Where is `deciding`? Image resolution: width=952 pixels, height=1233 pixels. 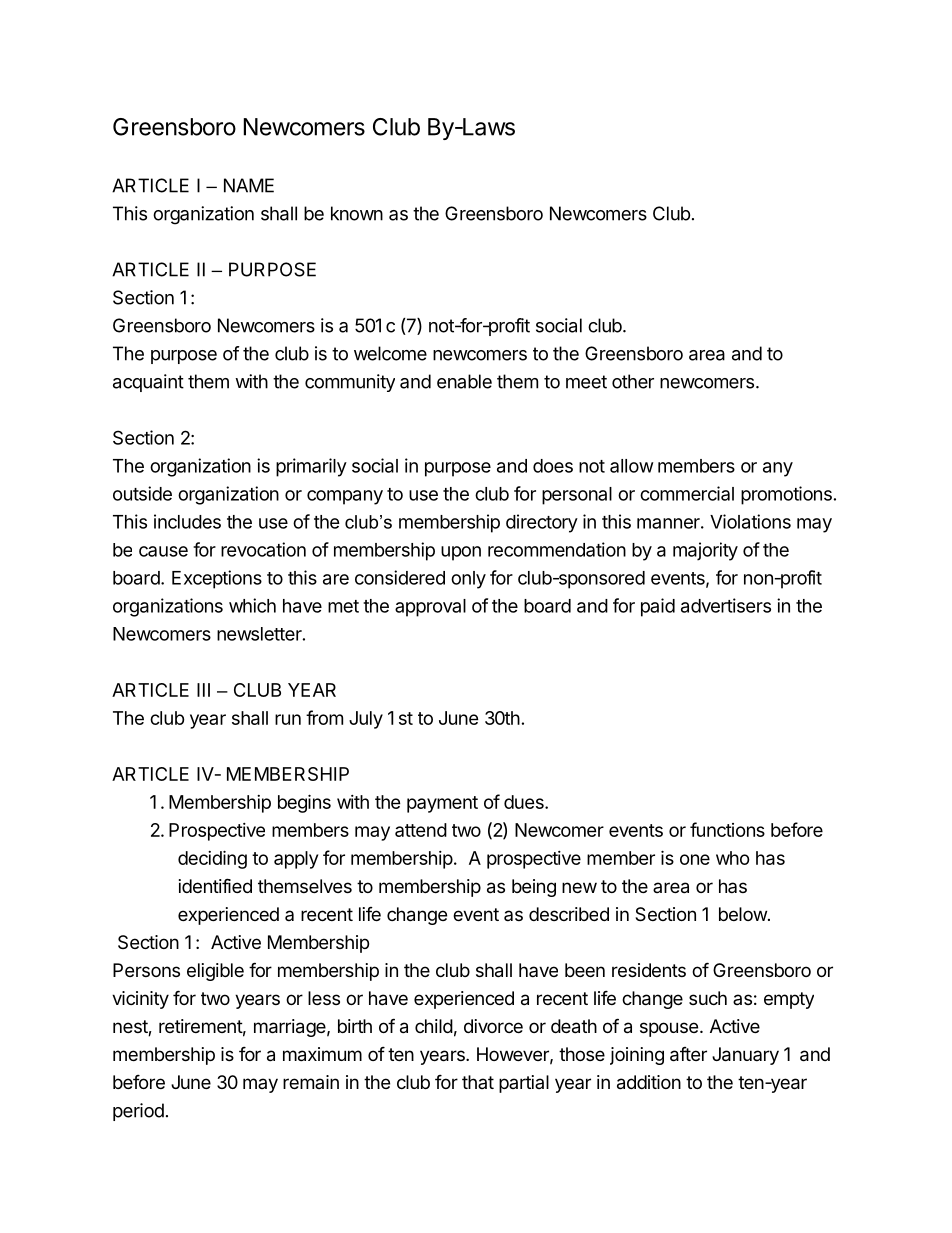
deciding is located at coordinates (212, 859).
